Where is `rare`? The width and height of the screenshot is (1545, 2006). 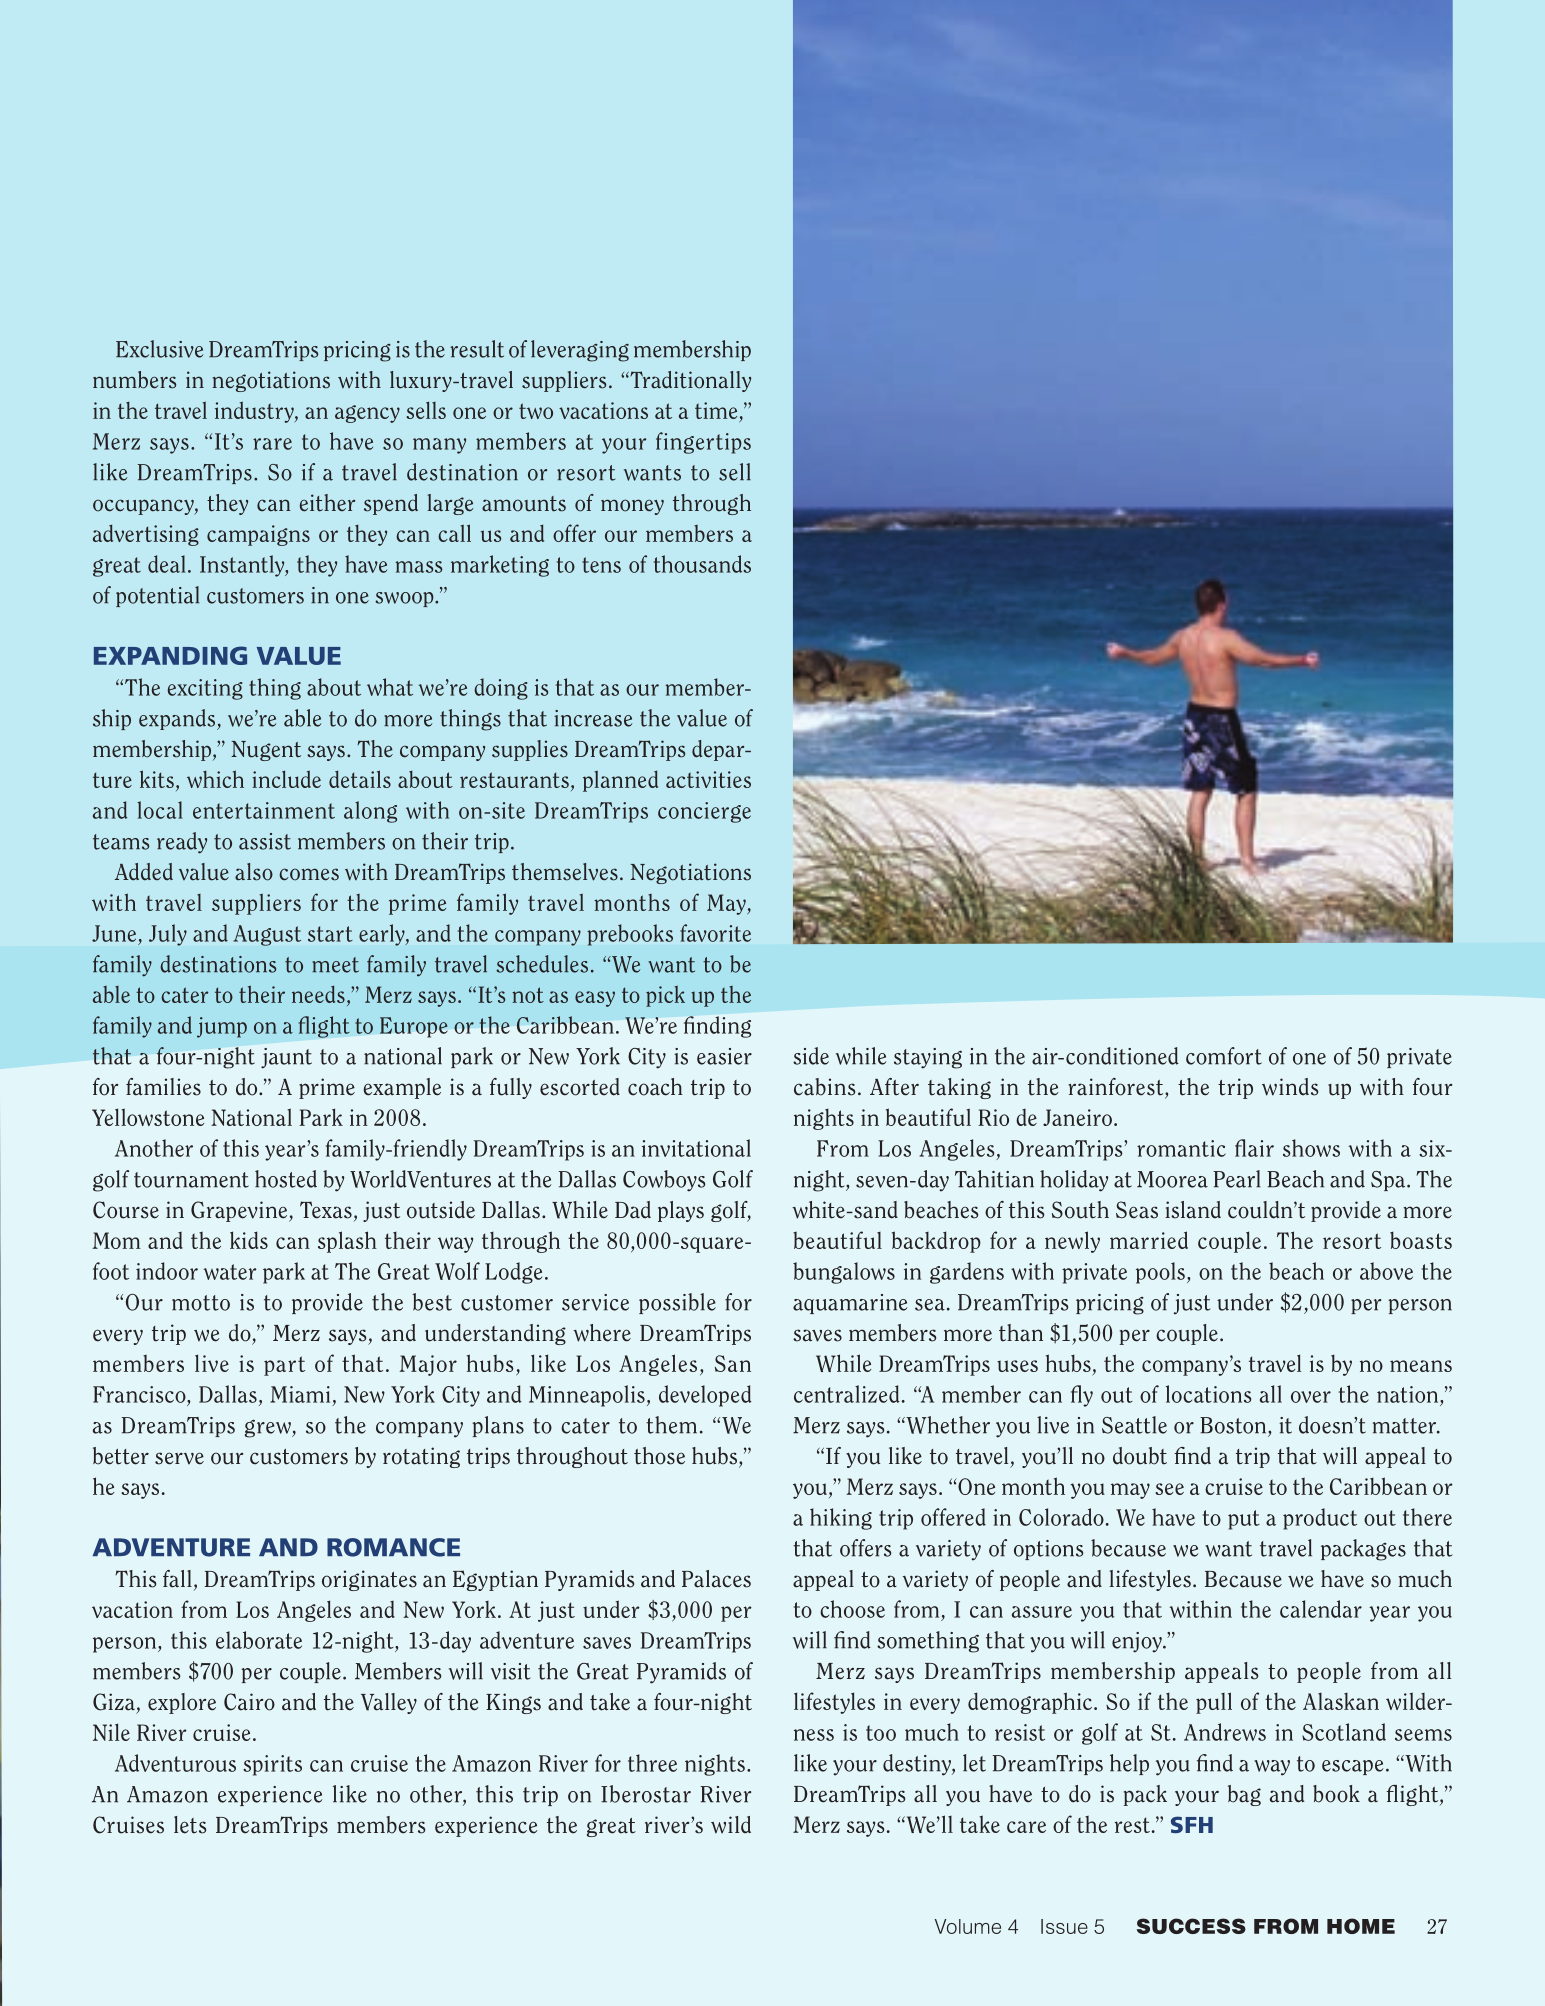
rare is located at coordinates (272, 444).
